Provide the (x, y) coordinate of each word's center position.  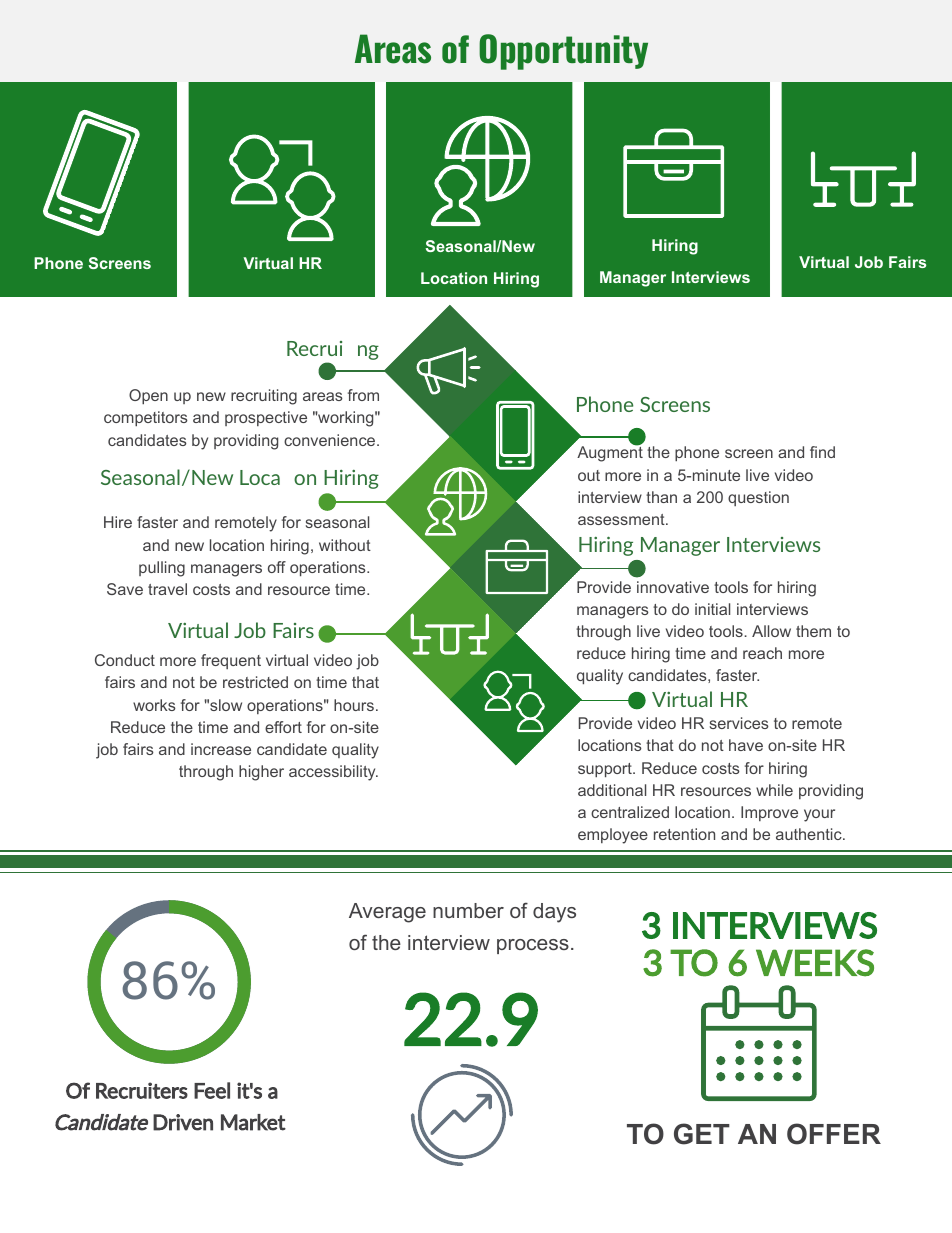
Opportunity (563, 52)
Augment (610, 453)
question (758, 498)
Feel (212, 1090)
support (606, 770)
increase (221, 749)
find (822, 452)
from (363, 395)
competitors (146, 418)
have (746, 745)
